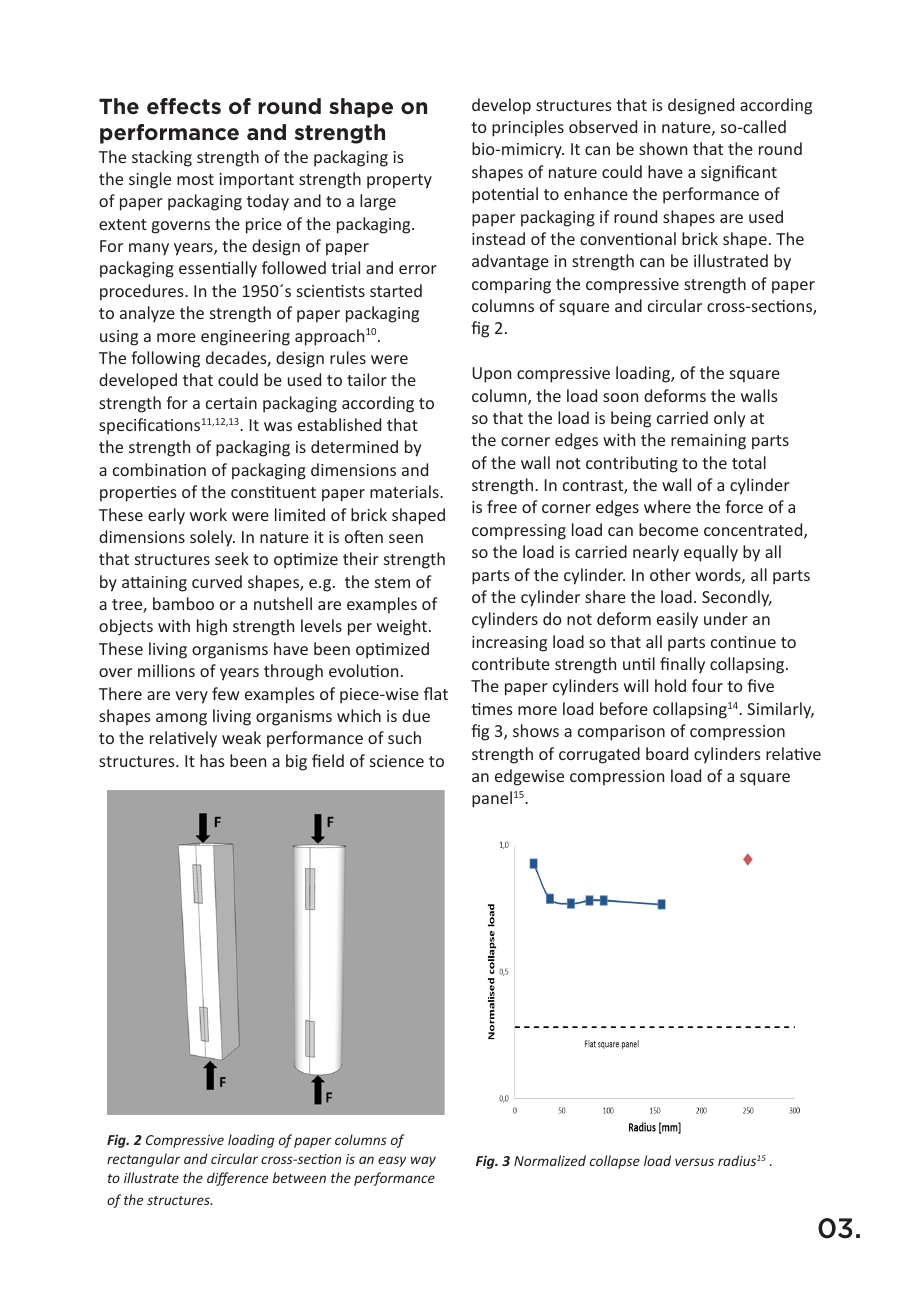  Describe the element at coordinates (405, 491) in the screenshot. I see `materials` at that location.
